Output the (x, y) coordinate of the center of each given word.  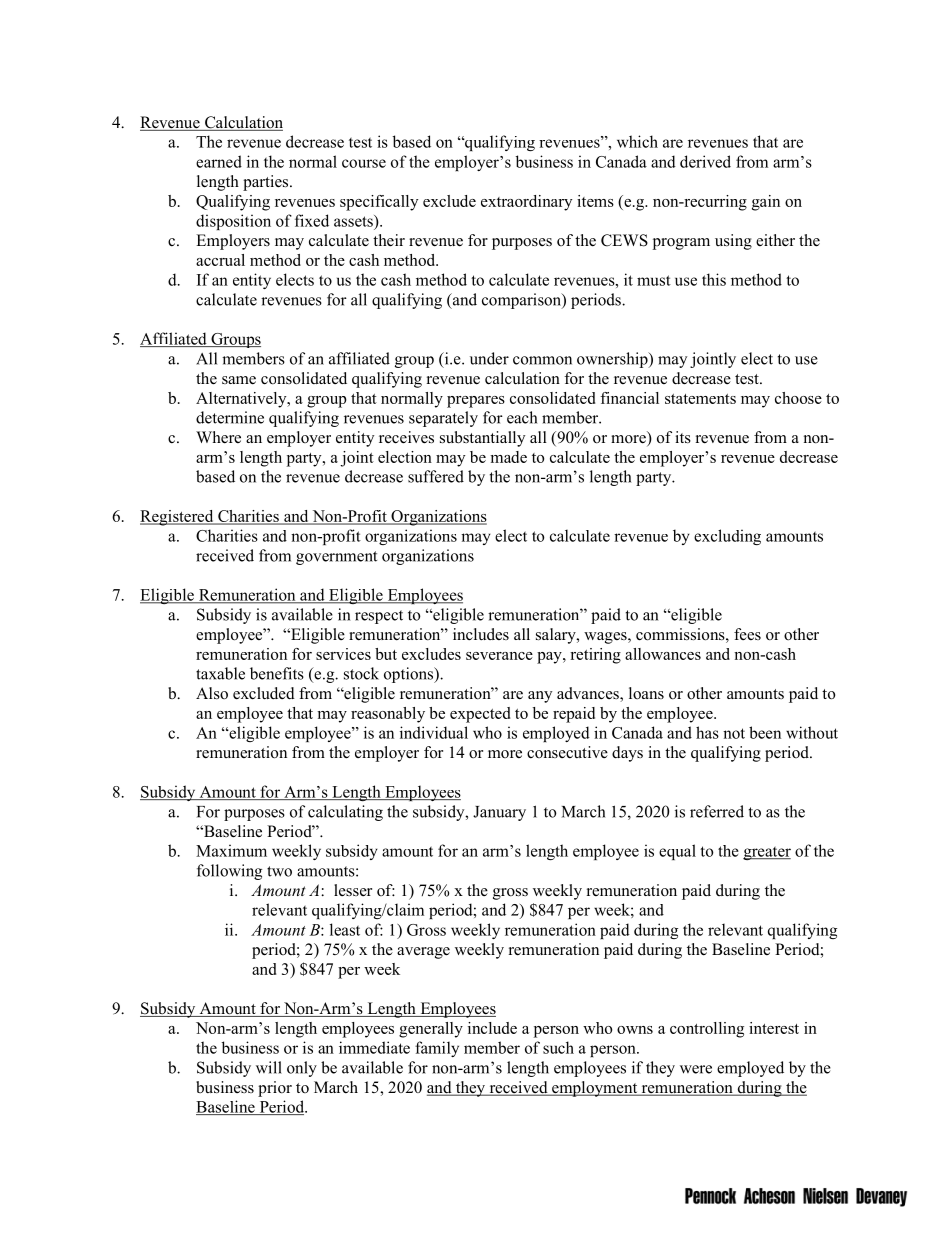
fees (747, 634)
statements (700, 399)
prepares (476, 402)
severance (499, 656)
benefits (277, 673)
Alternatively (242, 400)
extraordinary (526, 203)
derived (705, 161)
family (437, 1049)
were (696, 1069)
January (499, 813)
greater (767, 853)
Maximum (231, 850)
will (269, 1067)
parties (267, 183)
